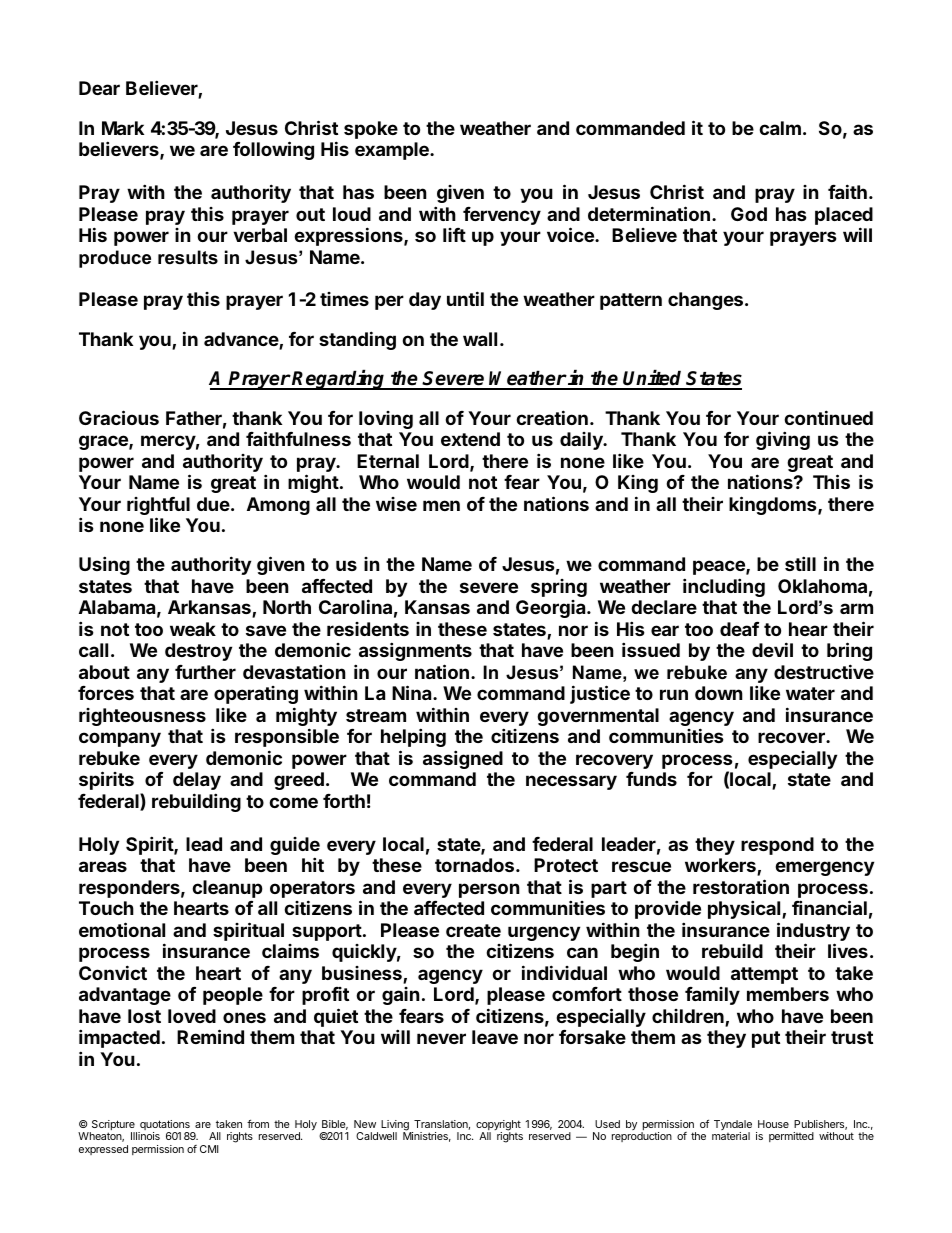  Describe the element at coordinates (227, 889) in the image. I see `cleanup` at that location.
